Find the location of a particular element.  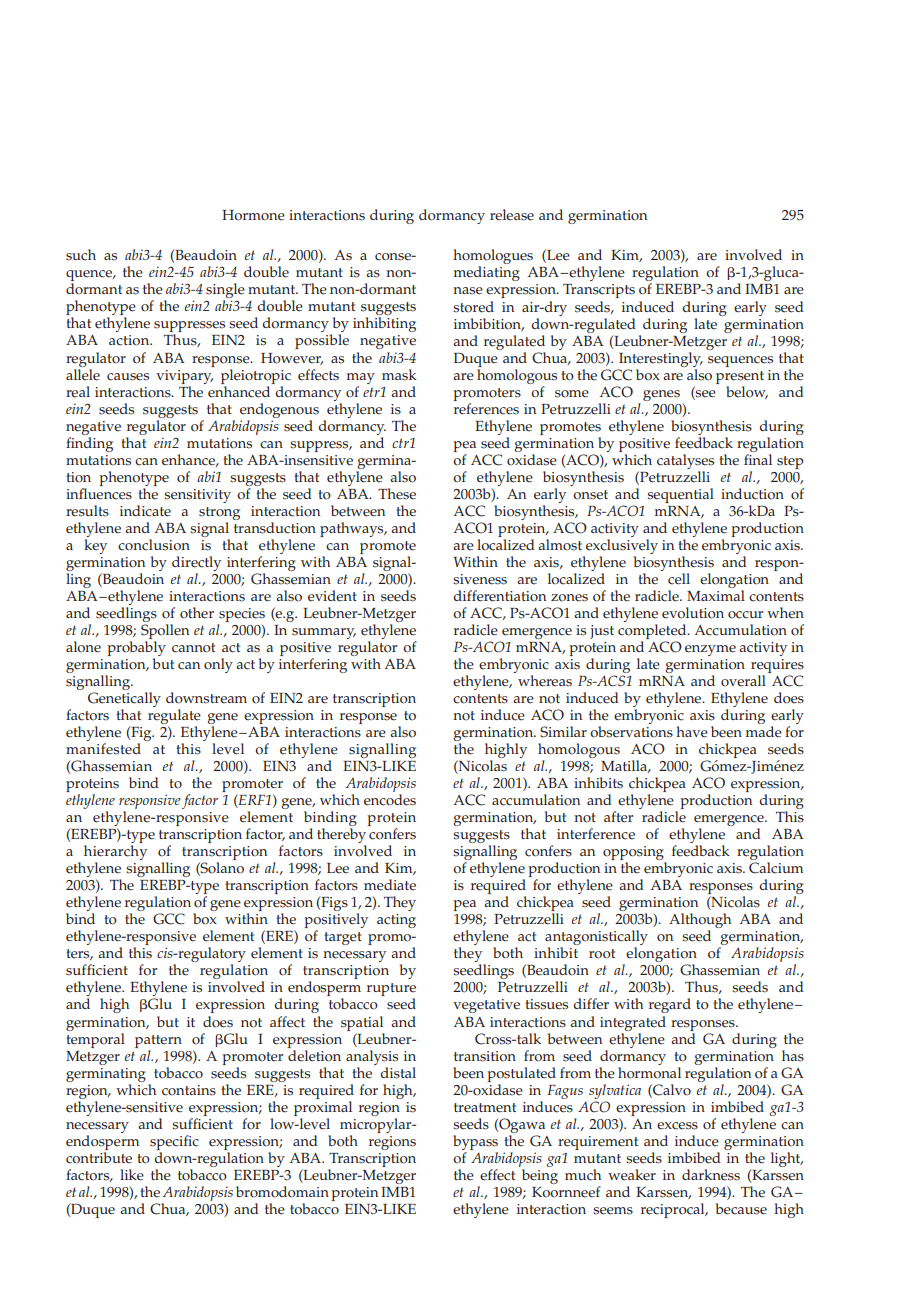

manifested is located at coordinates (103, 749).
